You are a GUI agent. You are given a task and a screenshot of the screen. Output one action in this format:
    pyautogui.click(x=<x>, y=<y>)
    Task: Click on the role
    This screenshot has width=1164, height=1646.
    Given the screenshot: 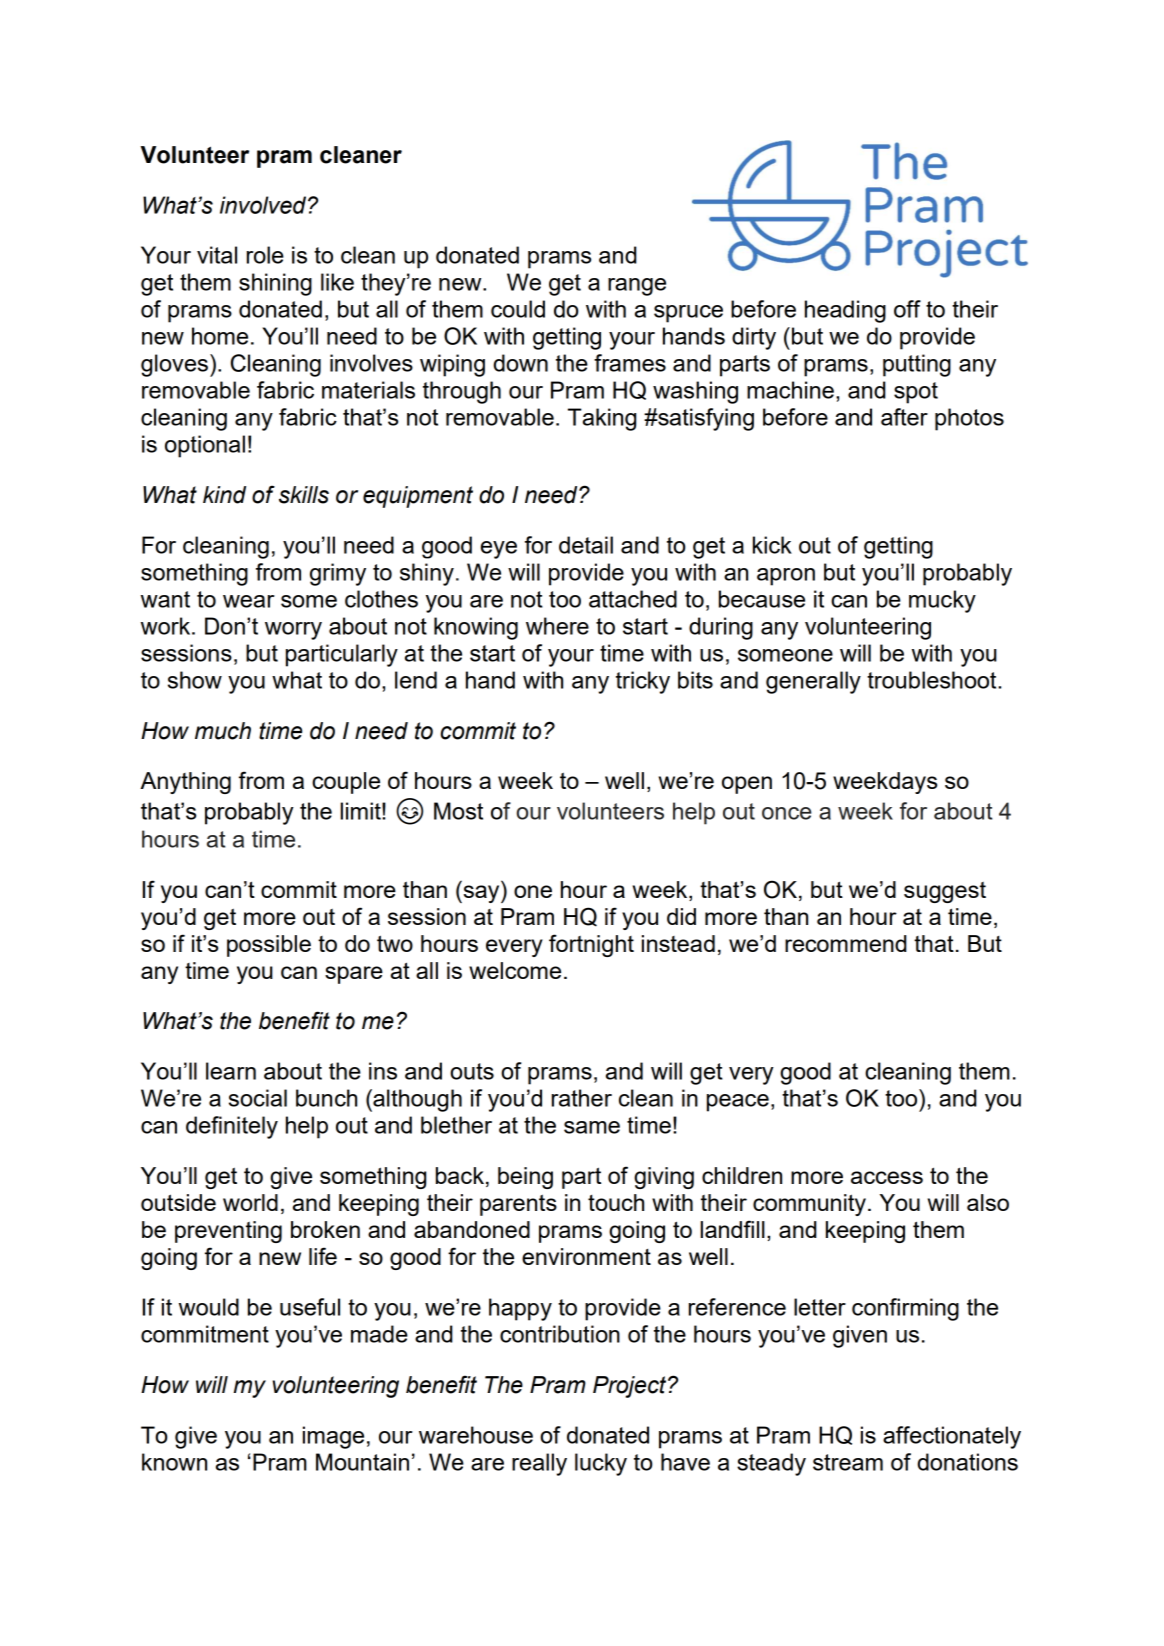 What is the action you would take?
    pyautogui.click(x=265, y=255)
